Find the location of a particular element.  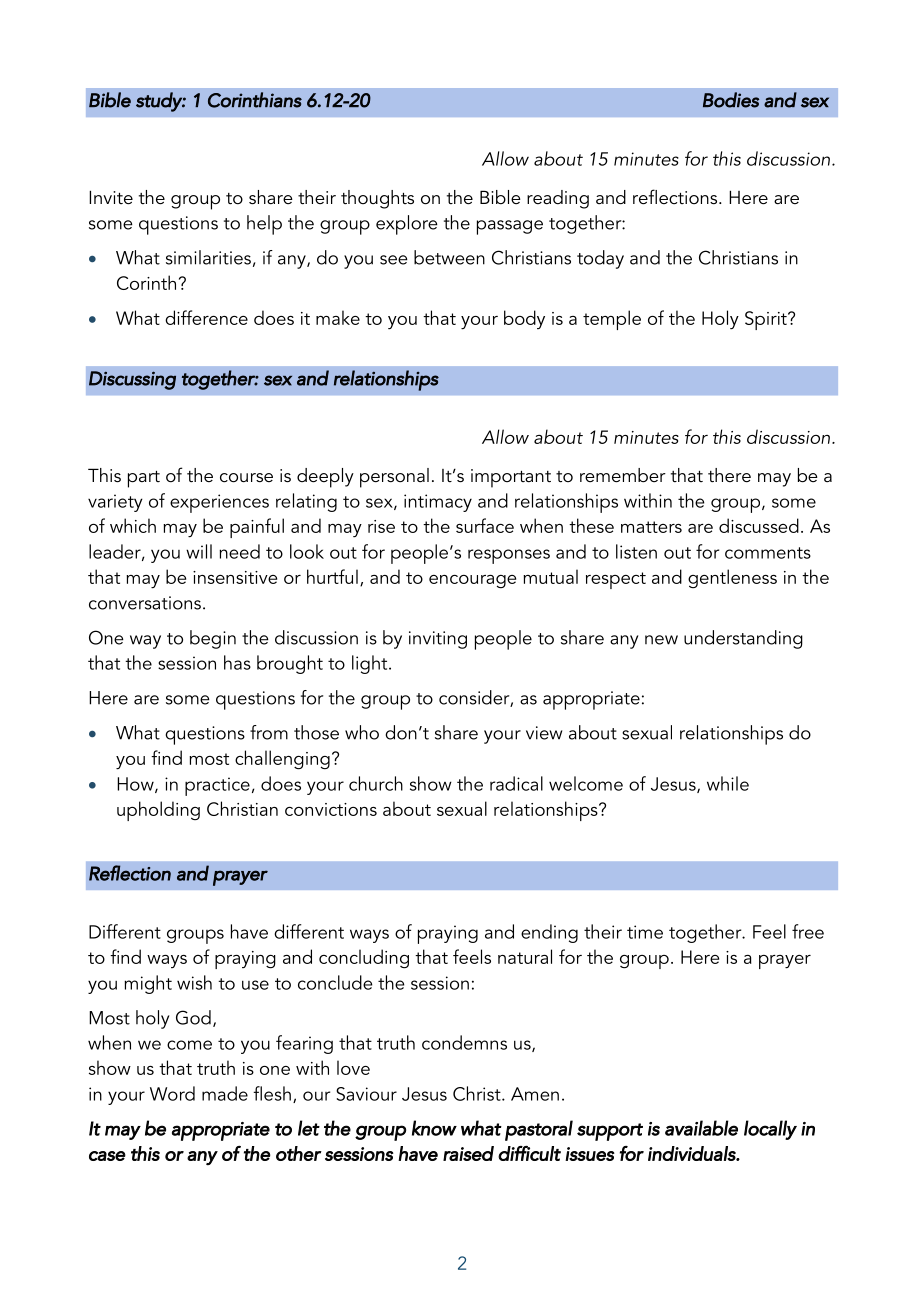

Word is located at coordinates (172, 1093).
